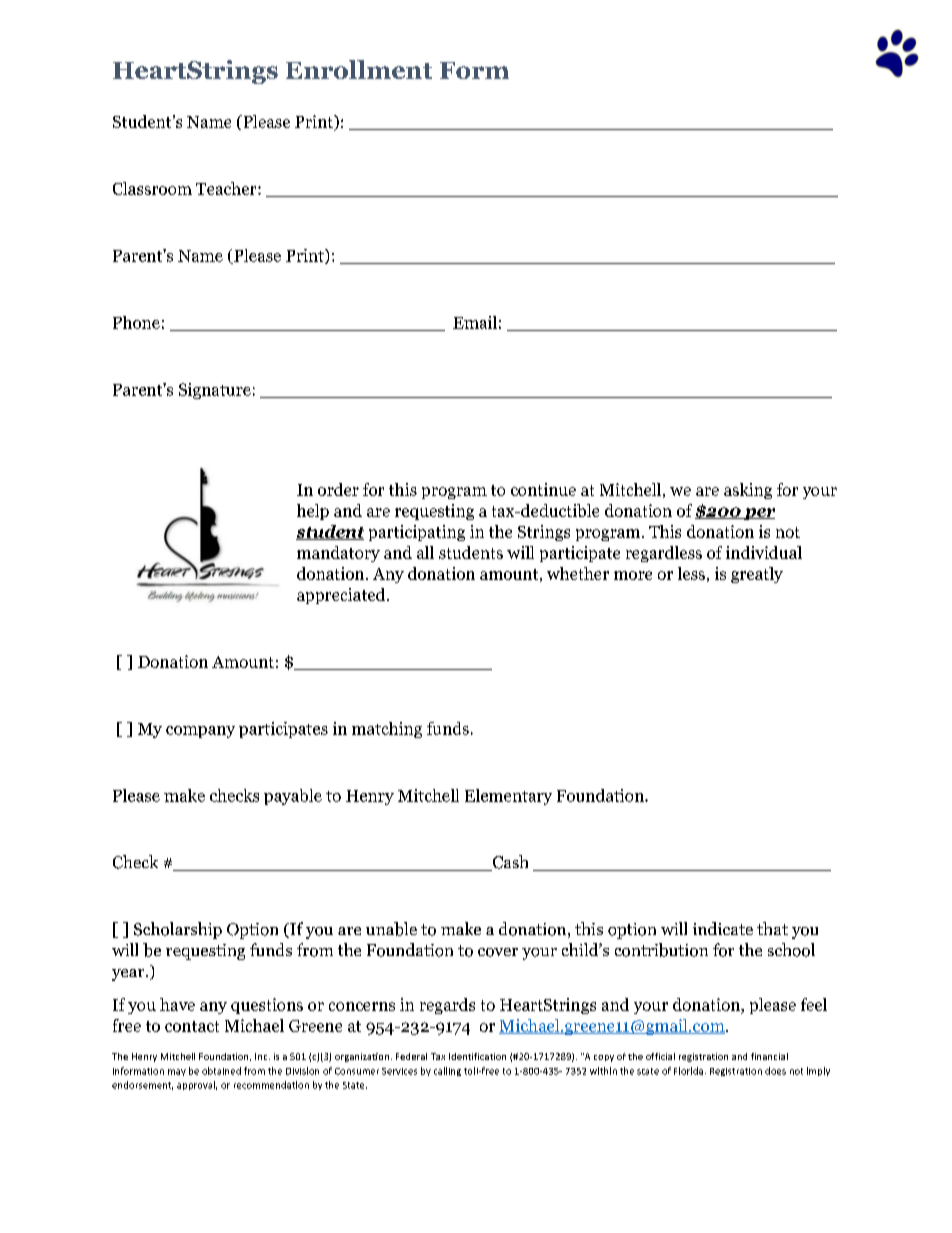 This image has width=952, height=1233. What do you see at coordinates (508, 797) in the image?
I see `Elementary` at bounding box center [508, 797].
